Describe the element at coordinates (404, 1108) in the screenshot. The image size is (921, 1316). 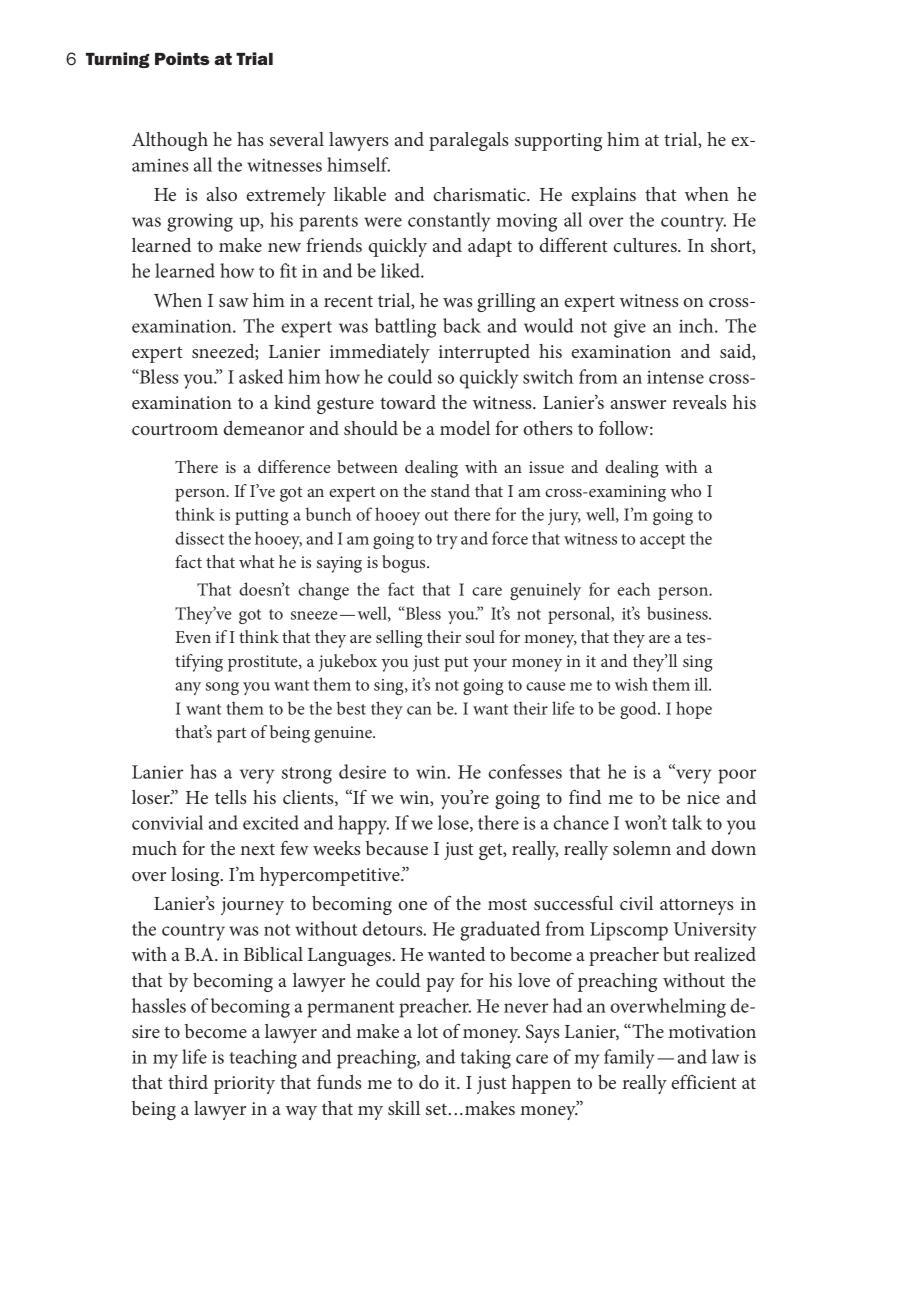
I see `skill` at that location.
